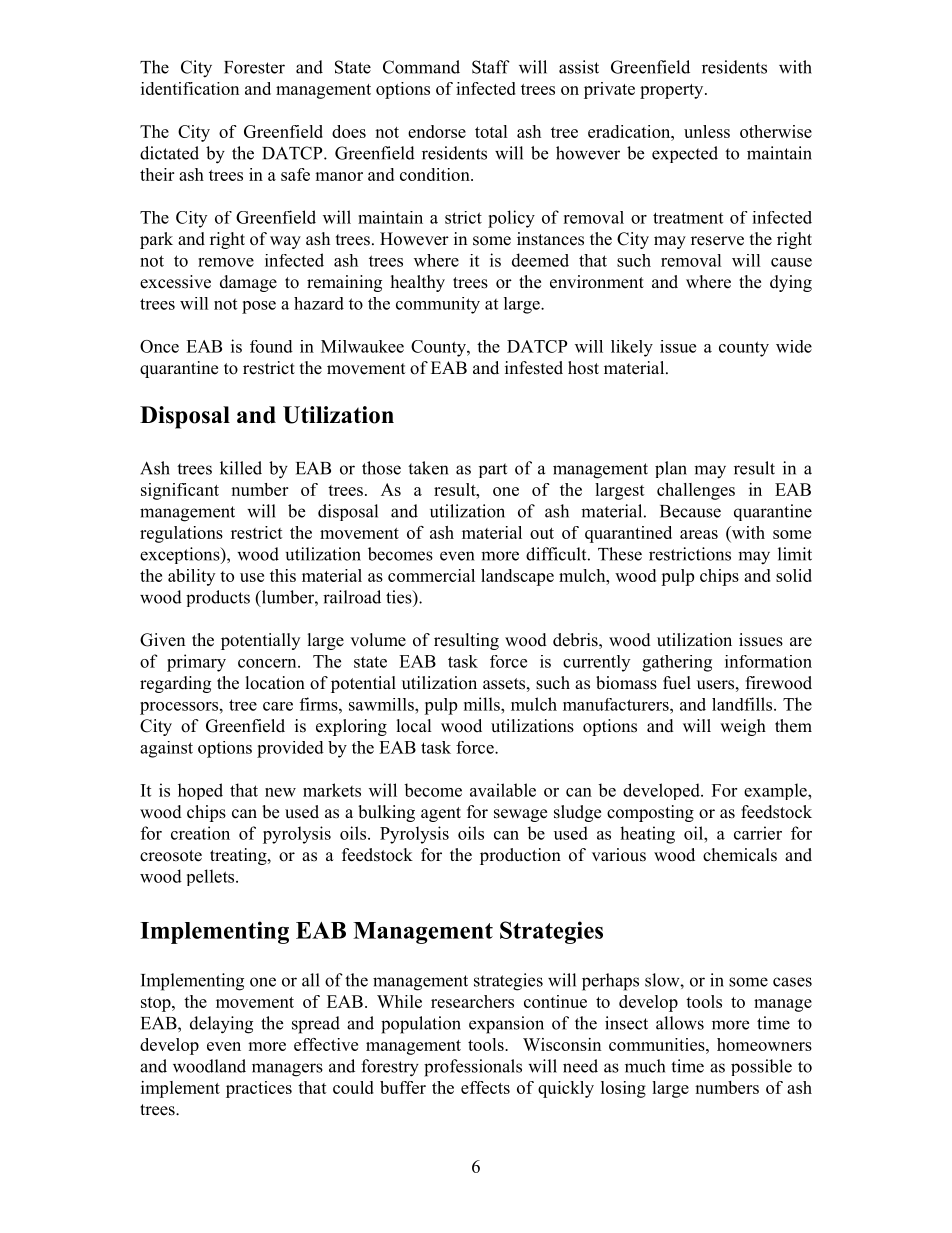 This screenshot has width=952, height=1233. Describe the element at coordinates (200, 833) in the screenshot. I see `creation` at that location.
